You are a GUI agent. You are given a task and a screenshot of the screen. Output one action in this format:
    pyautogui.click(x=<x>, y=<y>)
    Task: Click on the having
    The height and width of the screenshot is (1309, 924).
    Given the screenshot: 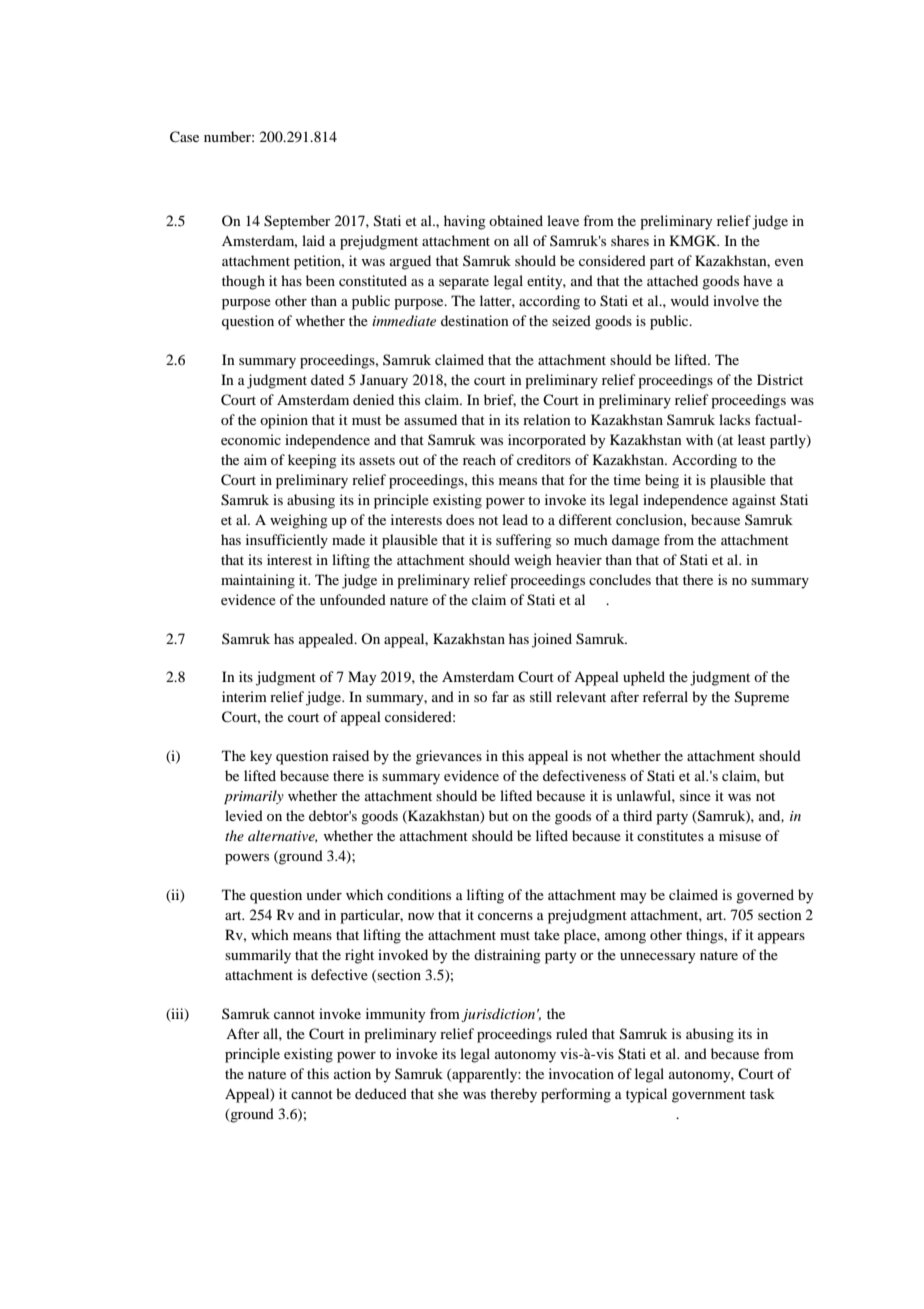 What is the action you would take?
    pyautogui.click(x=465, y=222)
